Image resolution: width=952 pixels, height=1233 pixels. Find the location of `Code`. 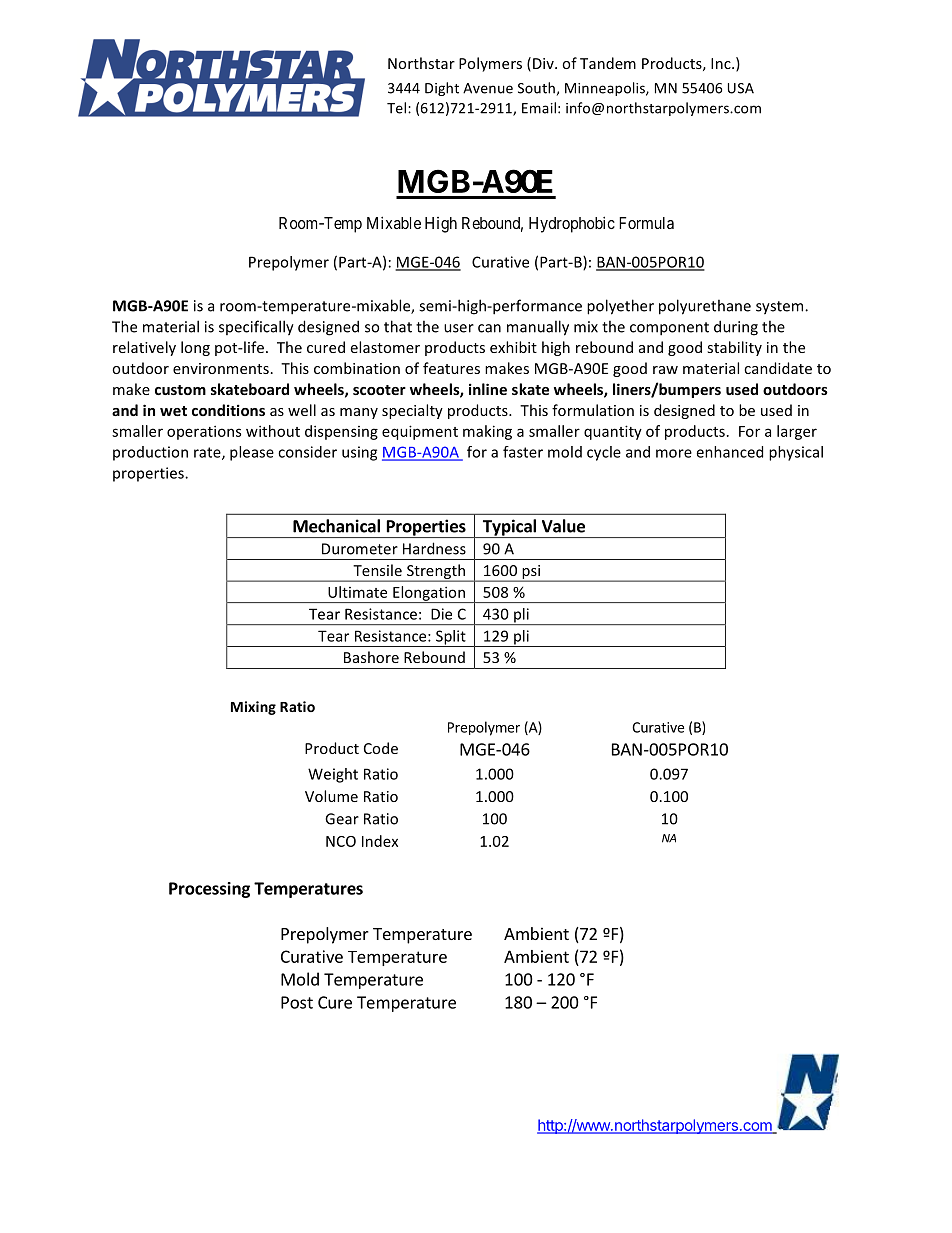

Code is located at coordinates (381, 748).
